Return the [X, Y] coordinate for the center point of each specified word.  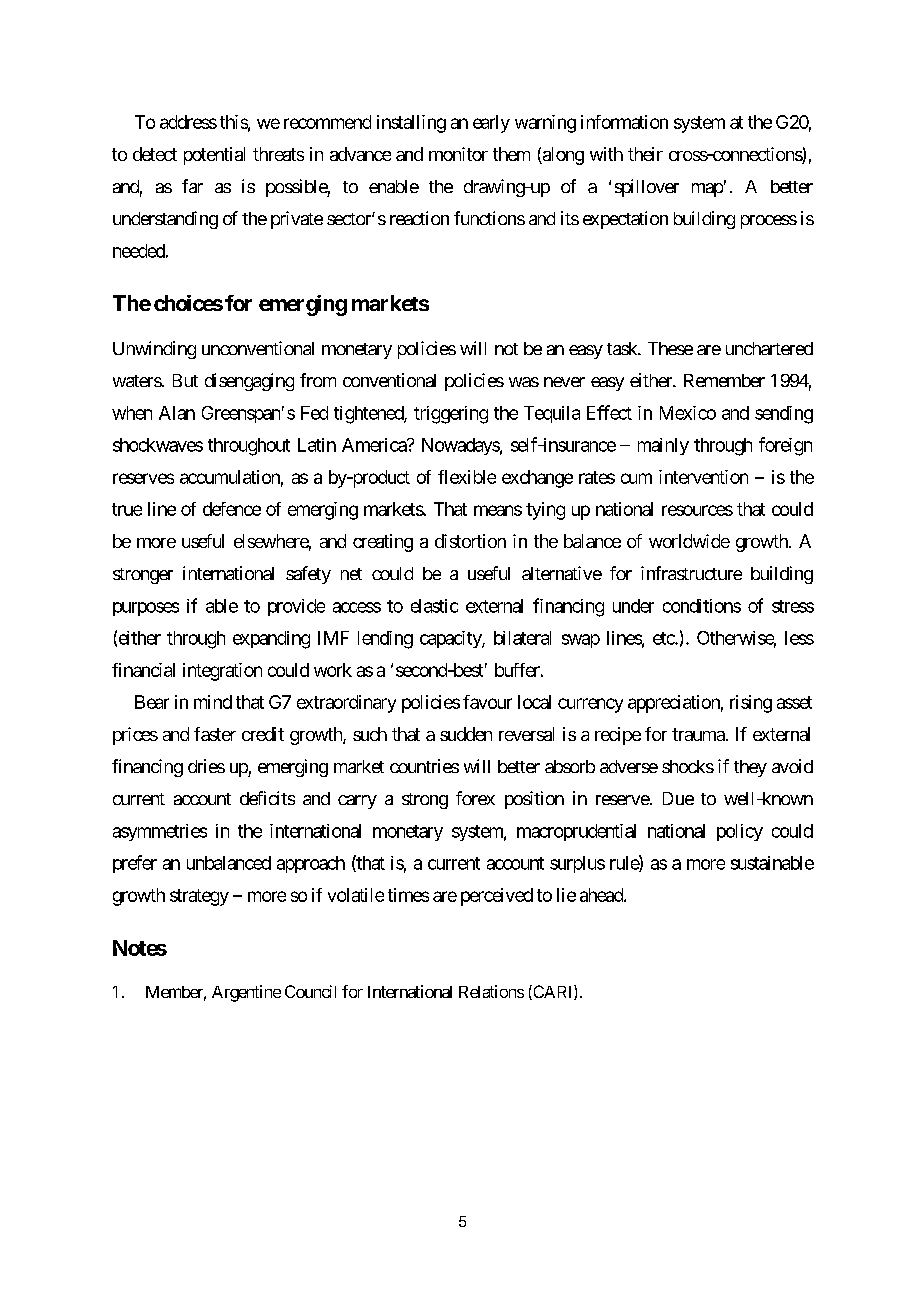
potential [214, 156]
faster [215, 734]
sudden [466, 734]
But [185, 380]
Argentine [246, 993]
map [707, 190]
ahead [602, 895]
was [524, 382]
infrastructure [691, 573]
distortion [470, 541]
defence [232, 509]
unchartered [769, 348]
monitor [458, 154]
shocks [688, 766]
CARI [553, 992]
